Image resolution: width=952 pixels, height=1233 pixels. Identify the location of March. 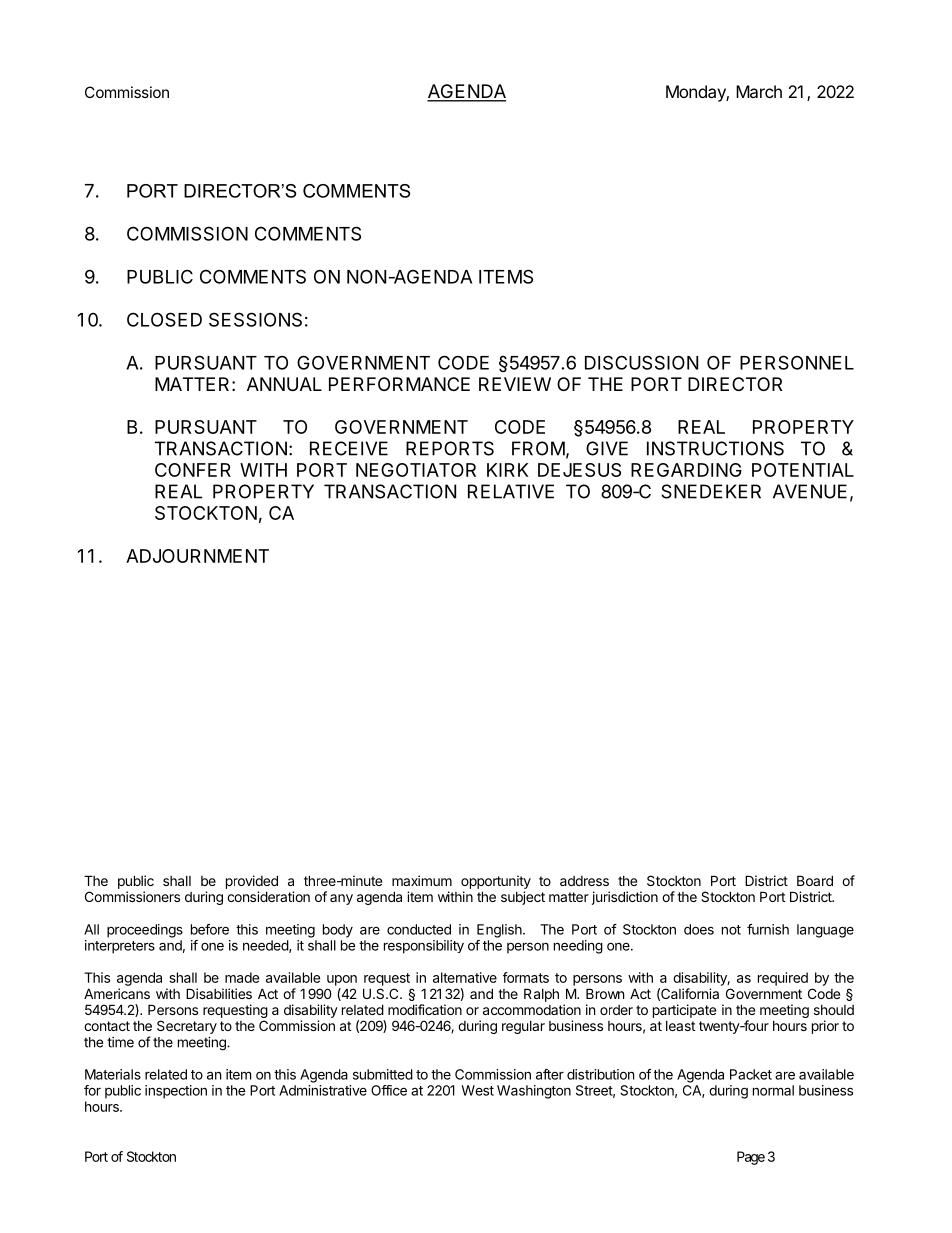
(759, 91).
